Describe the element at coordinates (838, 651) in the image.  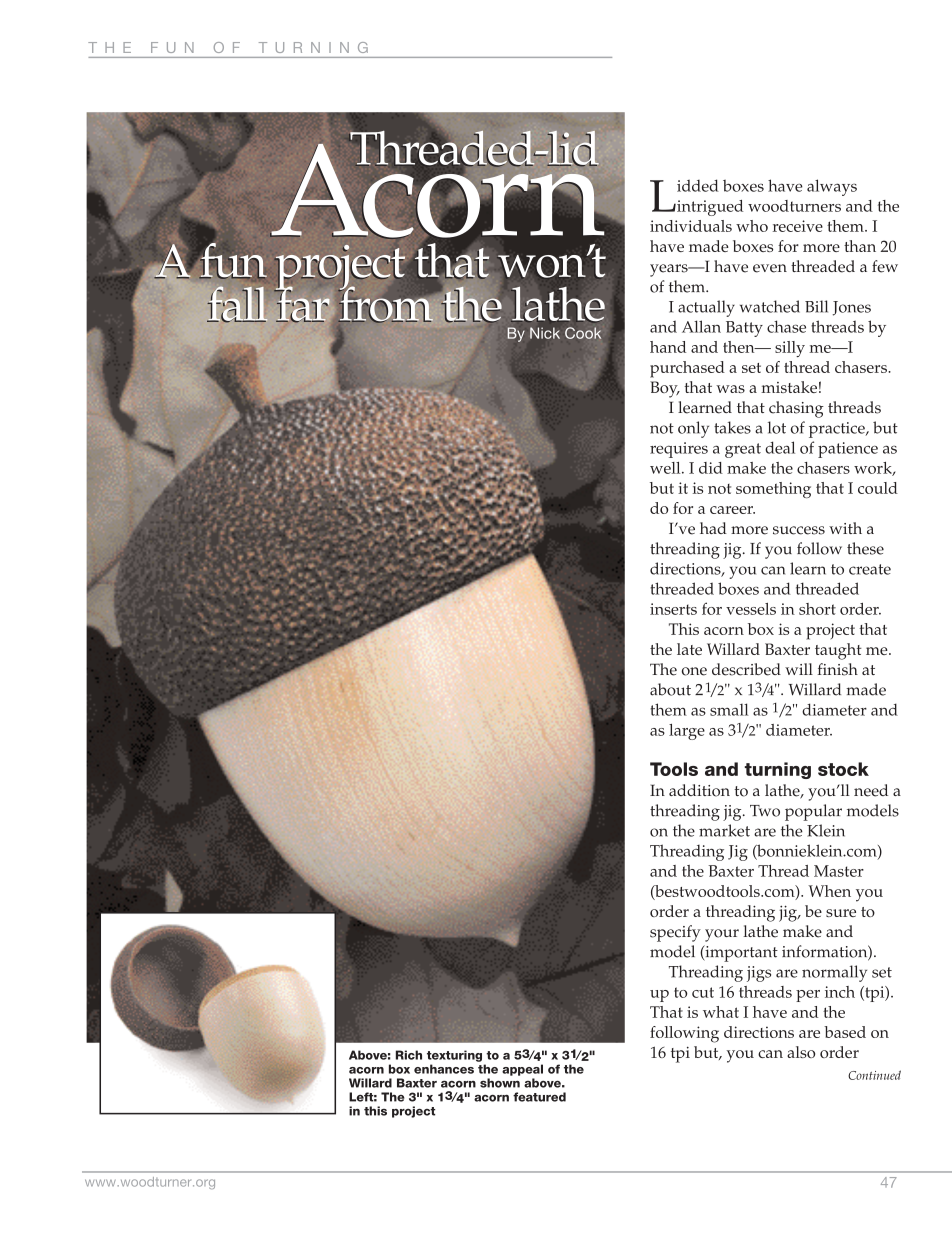
I see `taught` at that location.
